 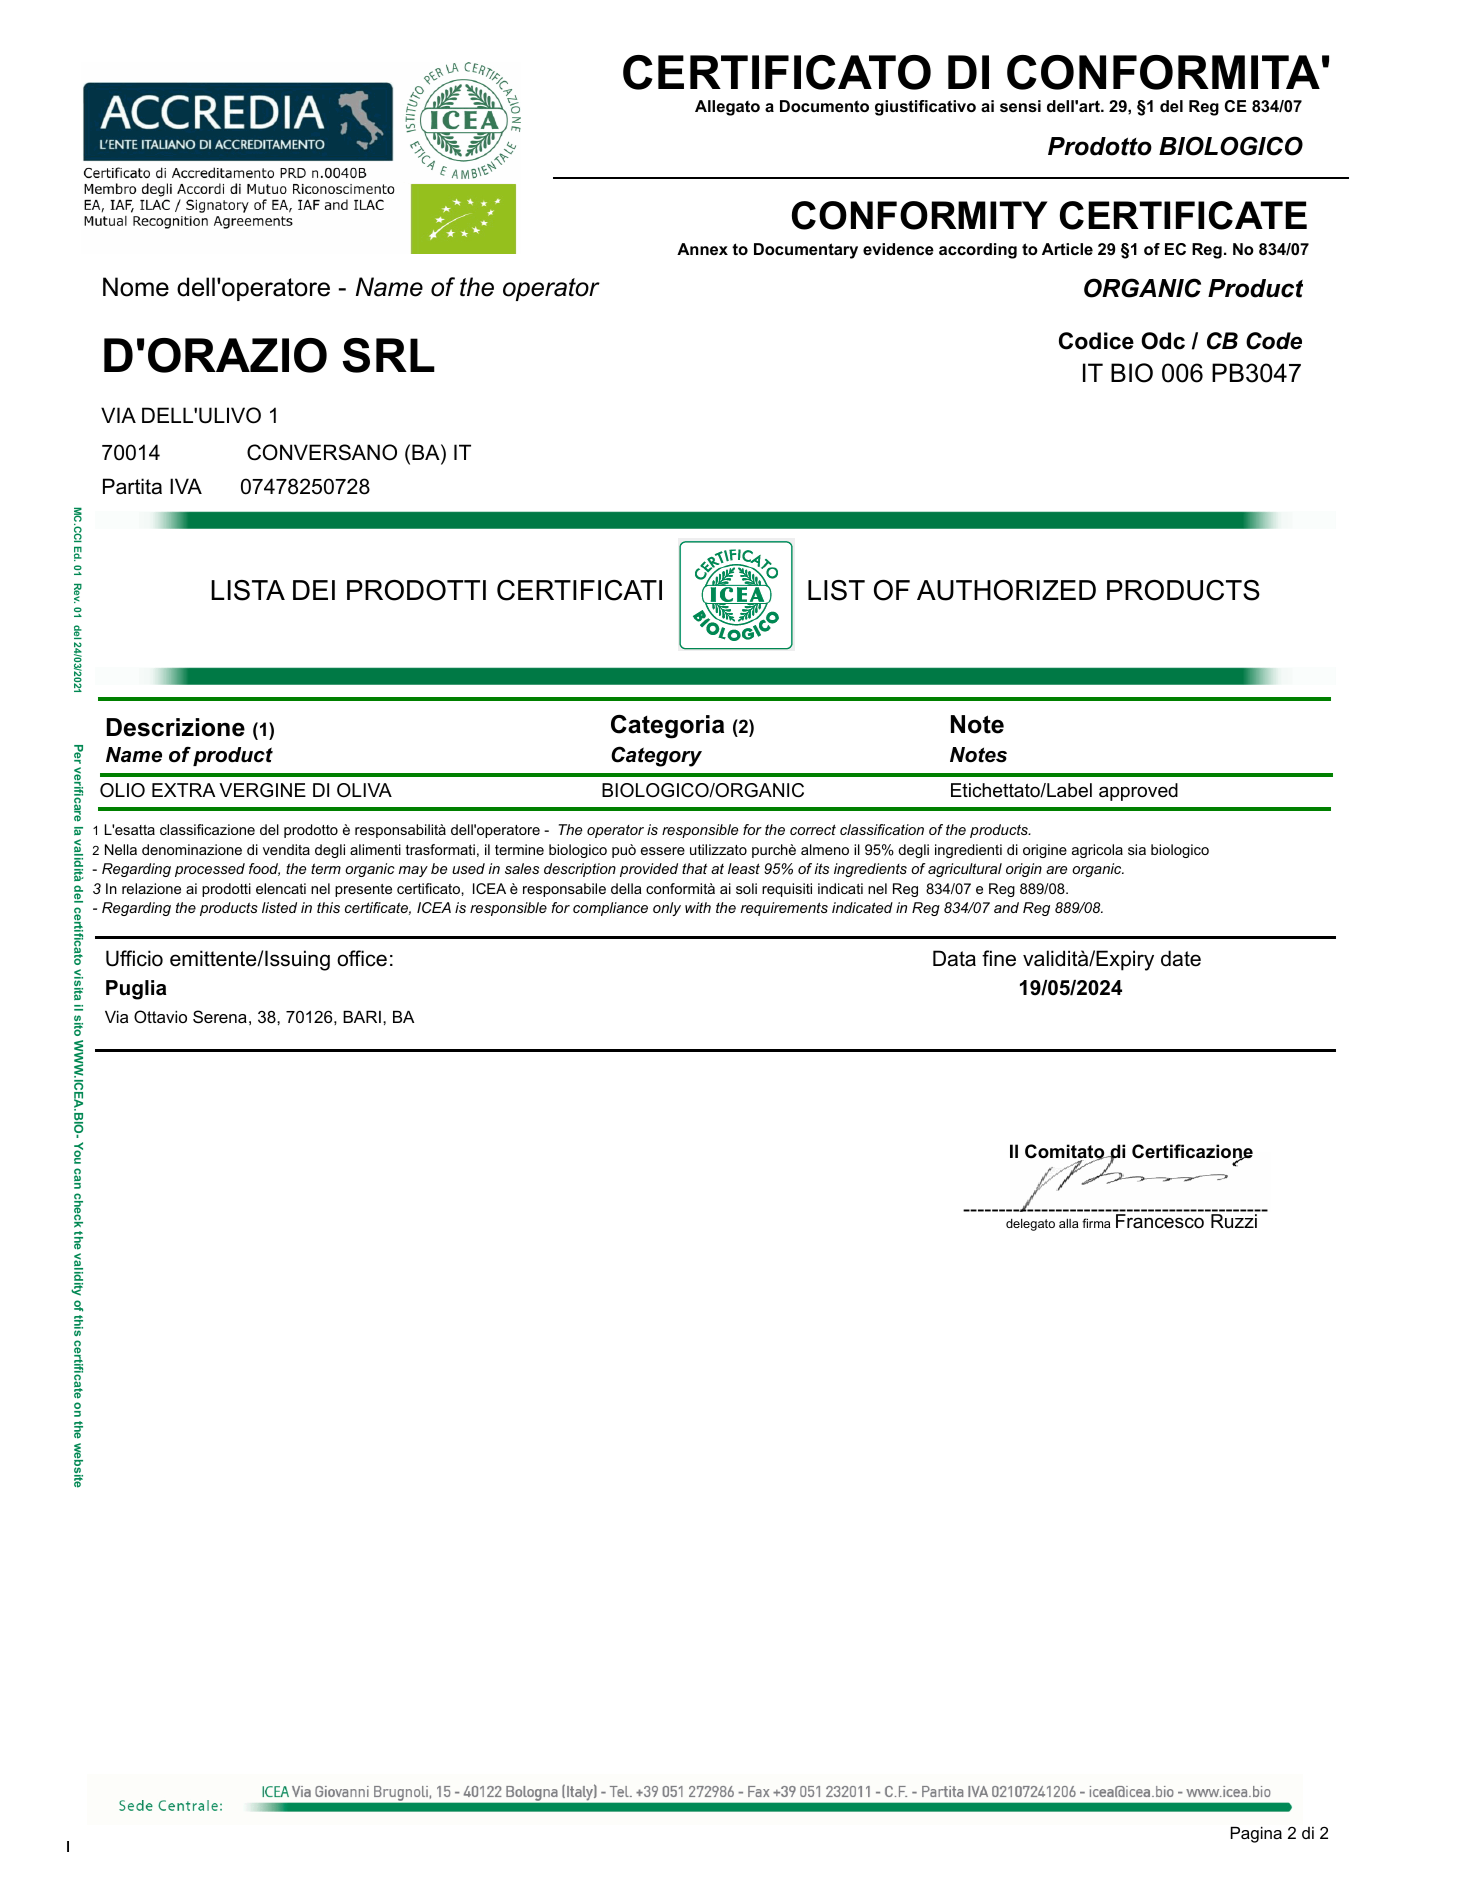 What do you see at coordinates (136, 287) in the screenshot?
I see `Nome` at bounding box center [136, 287].
